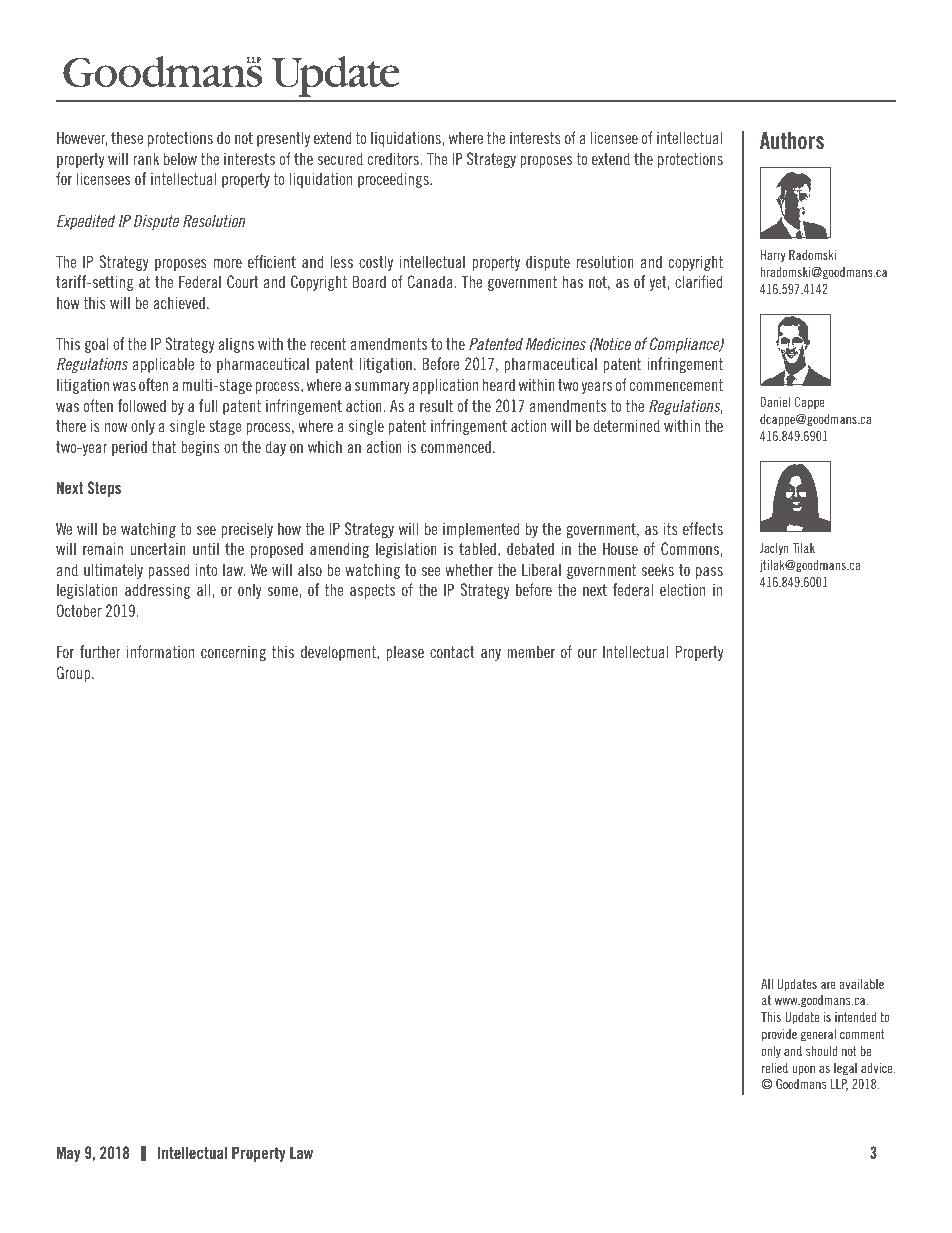 The height and width of the screenshot is (1233, 952). Describe the element at coordinates (160, 651) in the screenshot. I see `information` at that location.
